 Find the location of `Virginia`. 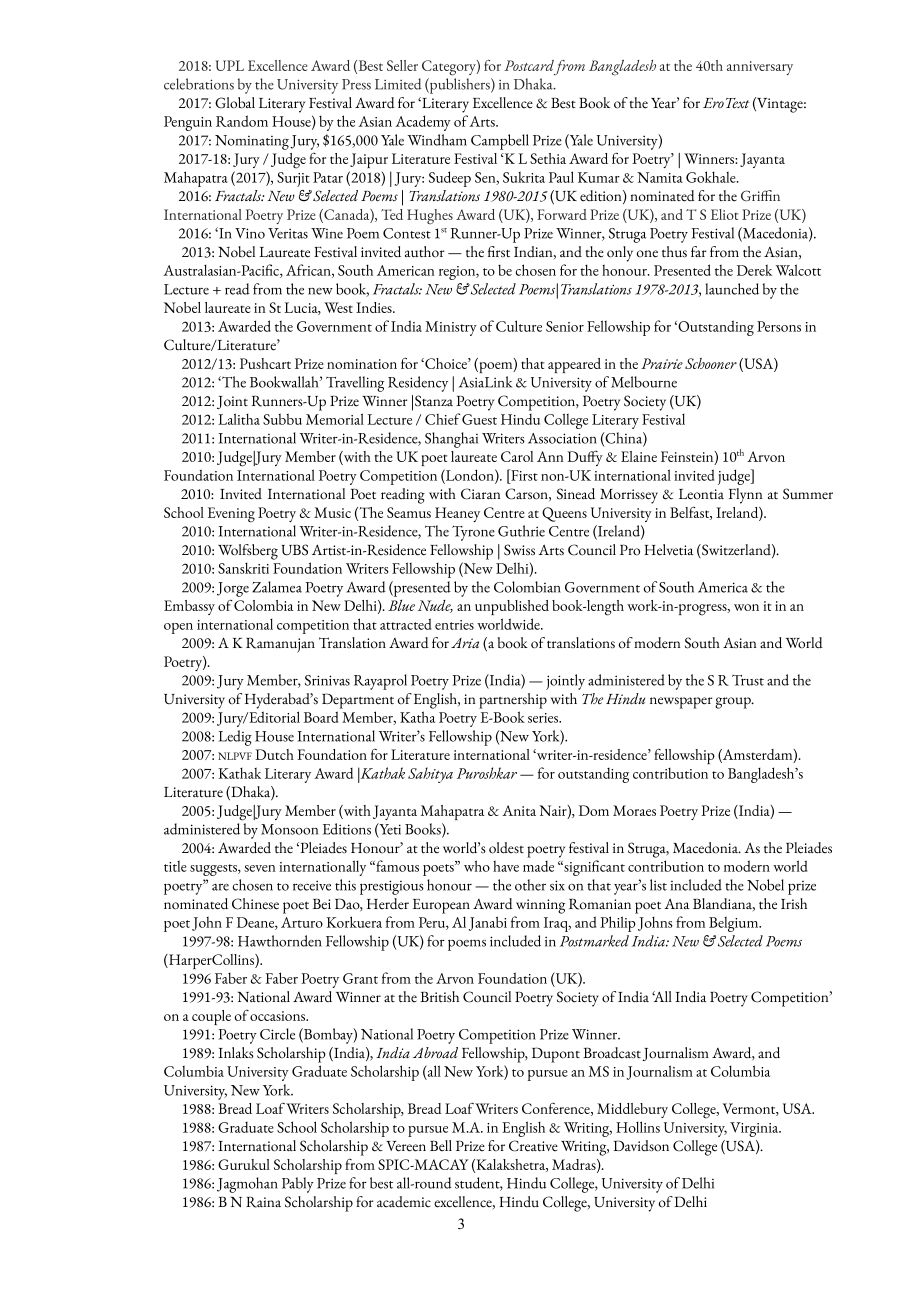

Virginia is located at coordinates (755, 1129).
